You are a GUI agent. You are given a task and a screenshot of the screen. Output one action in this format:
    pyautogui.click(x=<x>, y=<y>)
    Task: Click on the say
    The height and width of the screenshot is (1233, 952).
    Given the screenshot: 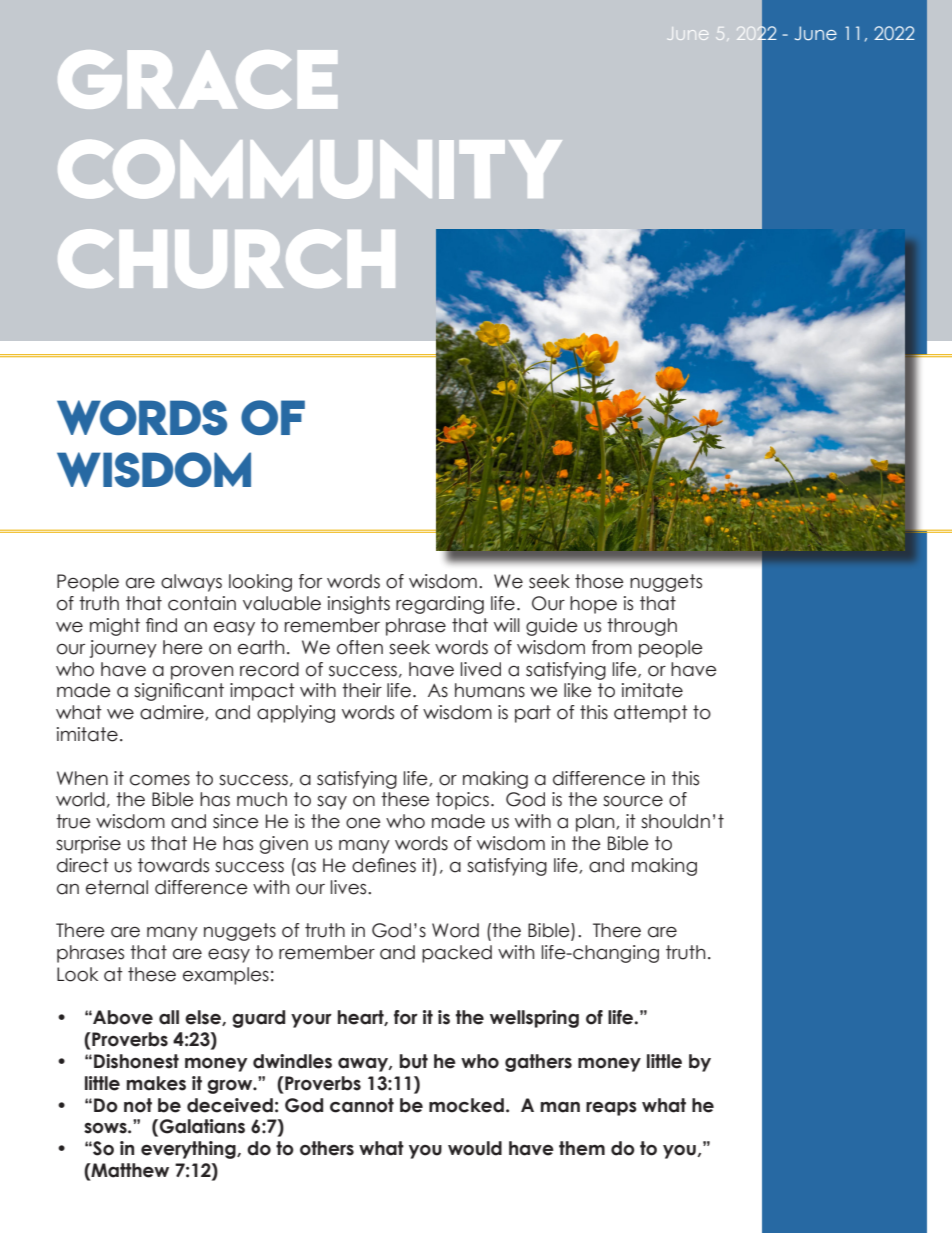 What is the action you would take?
    pyautogui.click(x=332, y=803)
